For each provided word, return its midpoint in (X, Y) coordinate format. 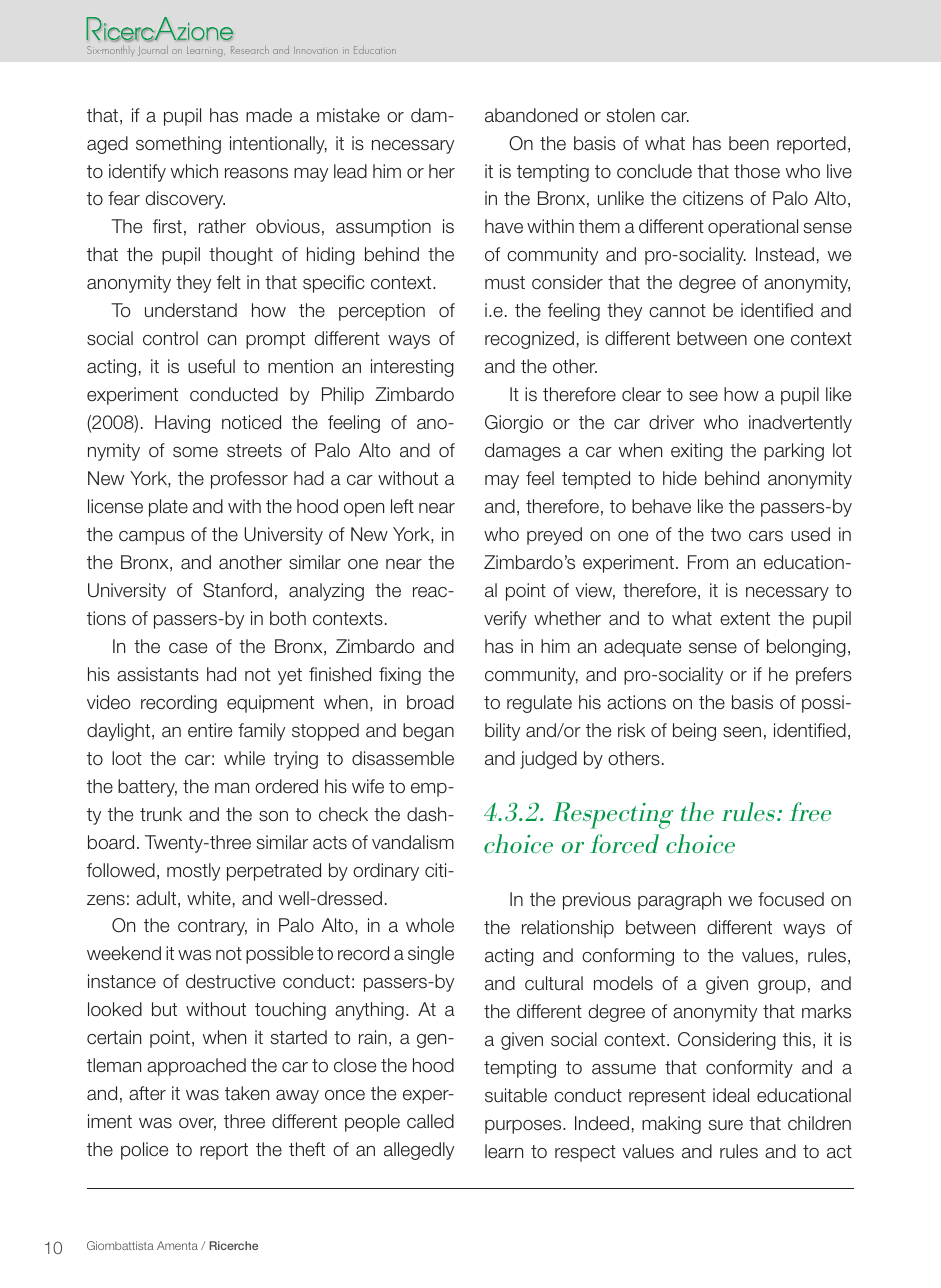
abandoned (531, 115)
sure (725, 1125)
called (430, 1121)
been (749, 143)
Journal (153, 51)
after (147, 1093)
